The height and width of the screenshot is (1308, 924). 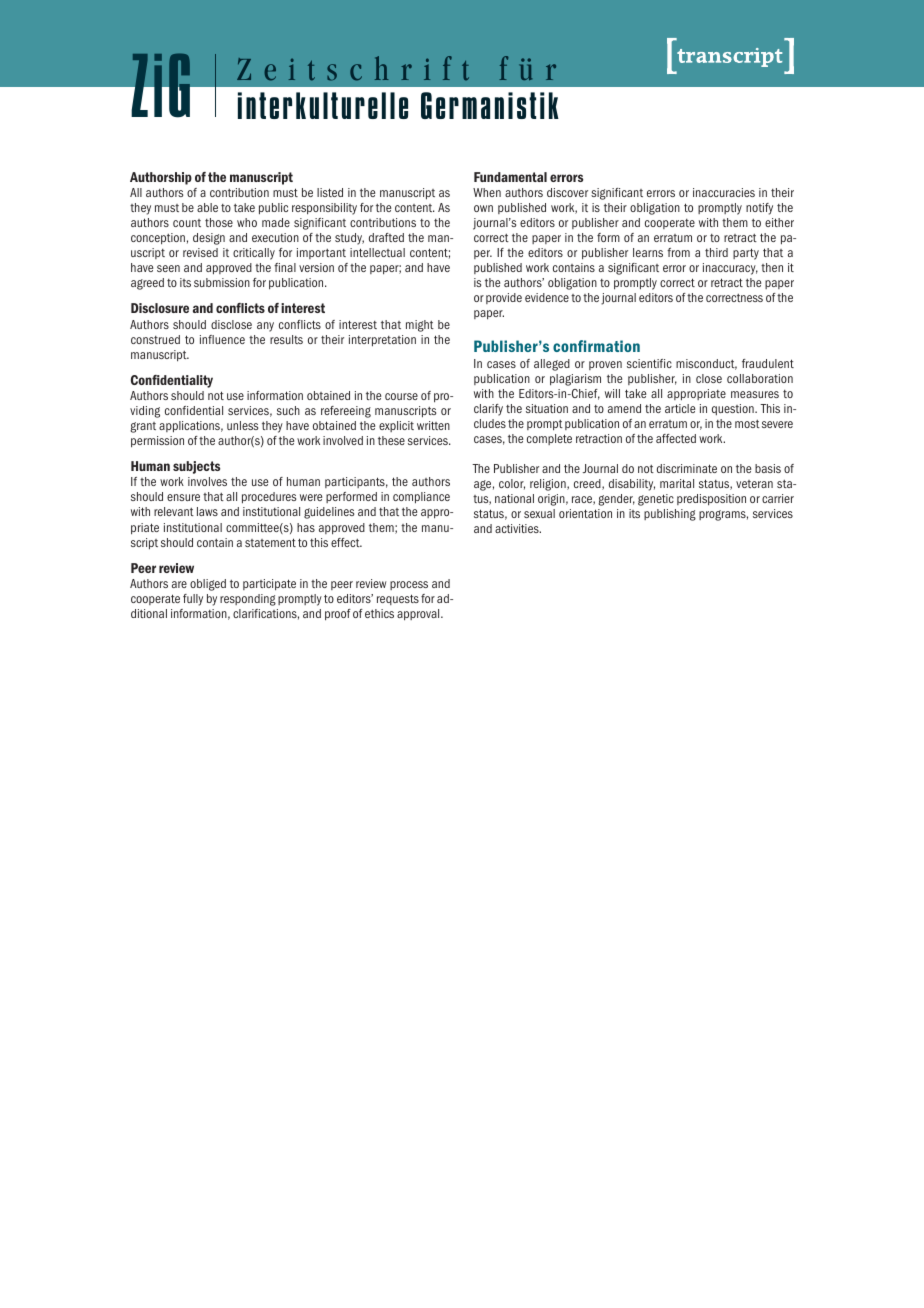 I want to click on Zeitschrift, so click(x=353, y=68).
